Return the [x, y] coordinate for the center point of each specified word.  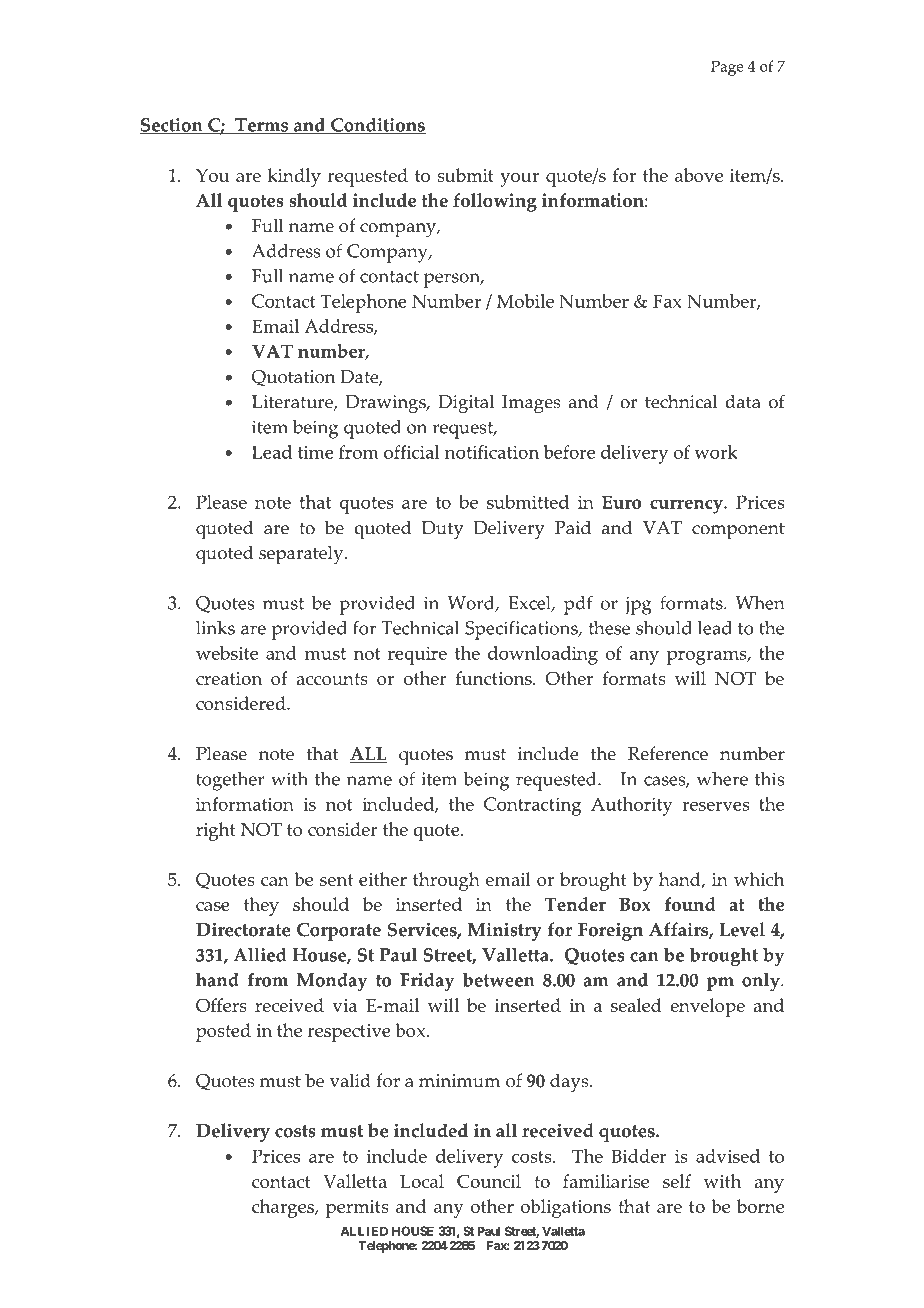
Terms [262, 126]
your [519, 180]
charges [284, 1208]
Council [489, 1181]
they [261, 906]
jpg [638, 605]
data [743, 401]
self [677, 1181]
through [446, 881]
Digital [466, 404]
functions [495, 678]
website [227, 653]
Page [727, 68]
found [690, 904]
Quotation [293, 378]
